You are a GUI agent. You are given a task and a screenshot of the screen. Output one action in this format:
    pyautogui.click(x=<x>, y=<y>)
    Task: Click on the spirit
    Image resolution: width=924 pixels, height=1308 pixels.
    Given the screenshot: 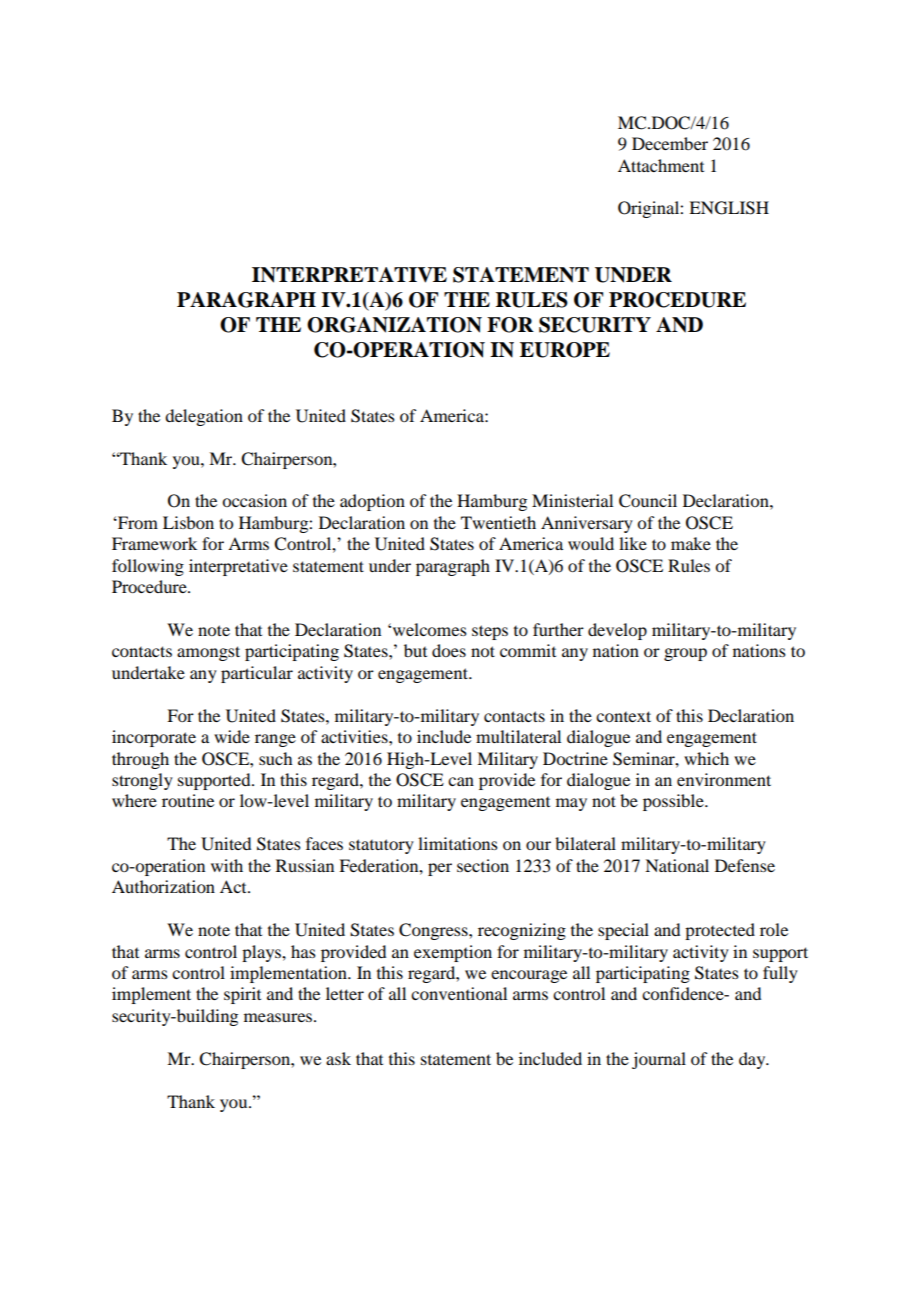 What is the action you would take?
    pyautogui.click(x=242, y=995)
